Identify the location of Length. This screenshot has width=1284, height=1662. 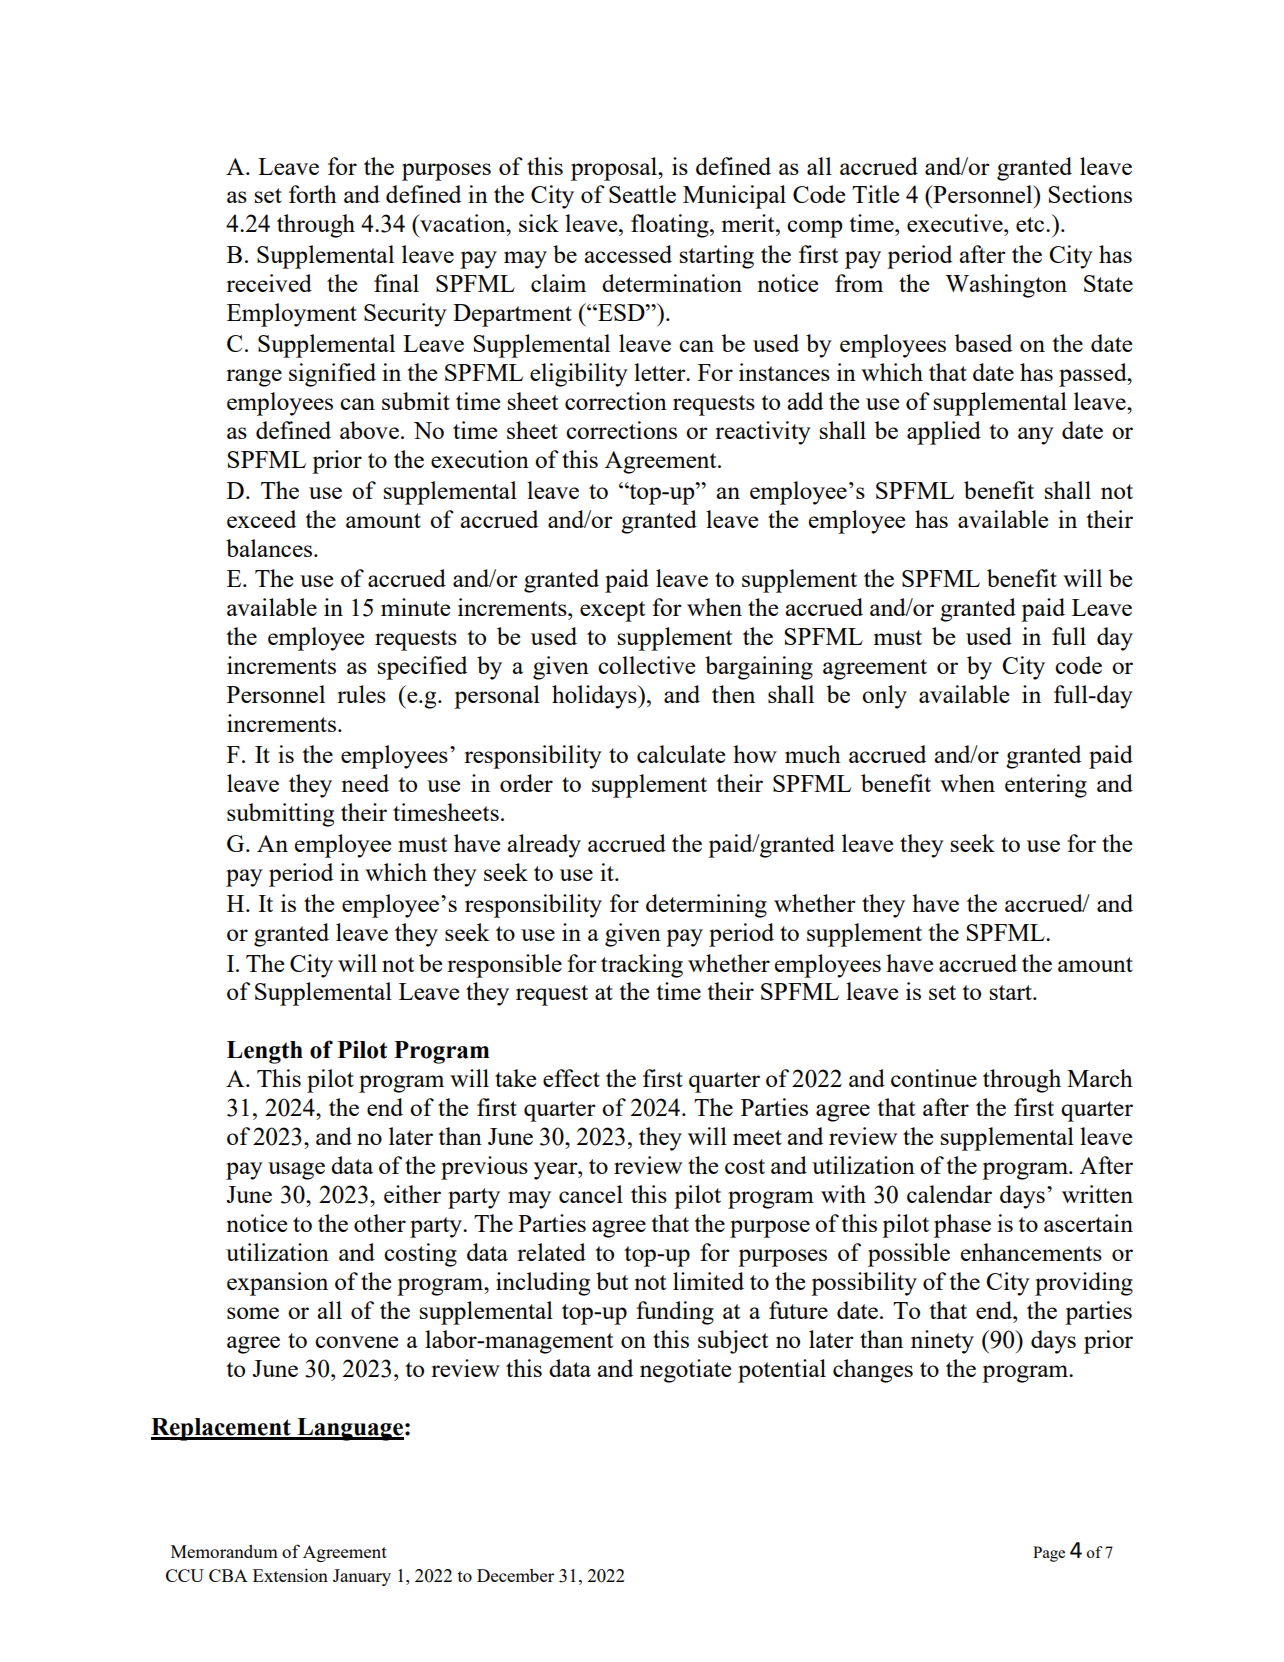
(265, 1052).
